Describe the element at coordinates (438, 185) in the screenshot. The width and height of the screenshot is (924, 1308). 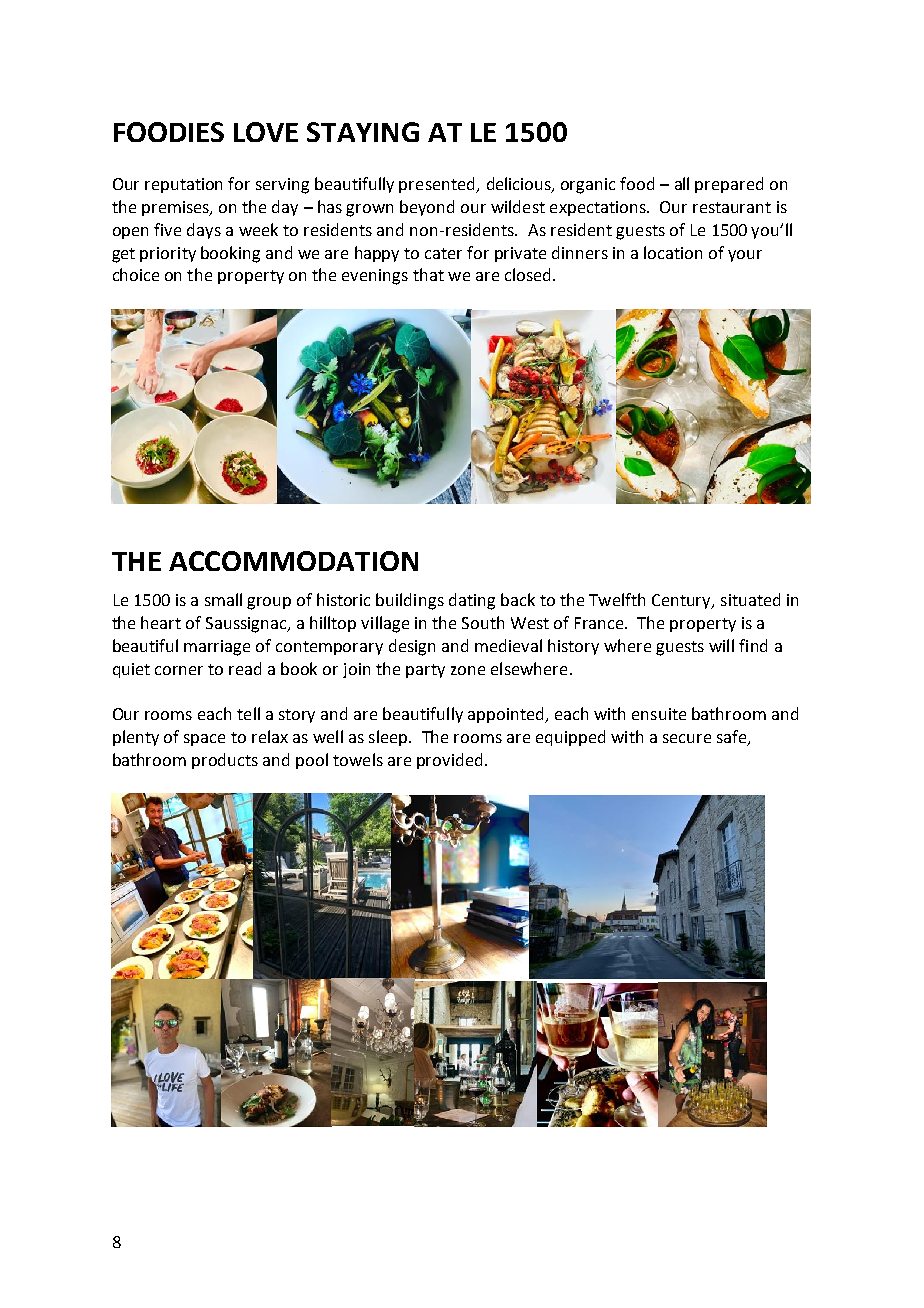
I see `presented` at that location.
